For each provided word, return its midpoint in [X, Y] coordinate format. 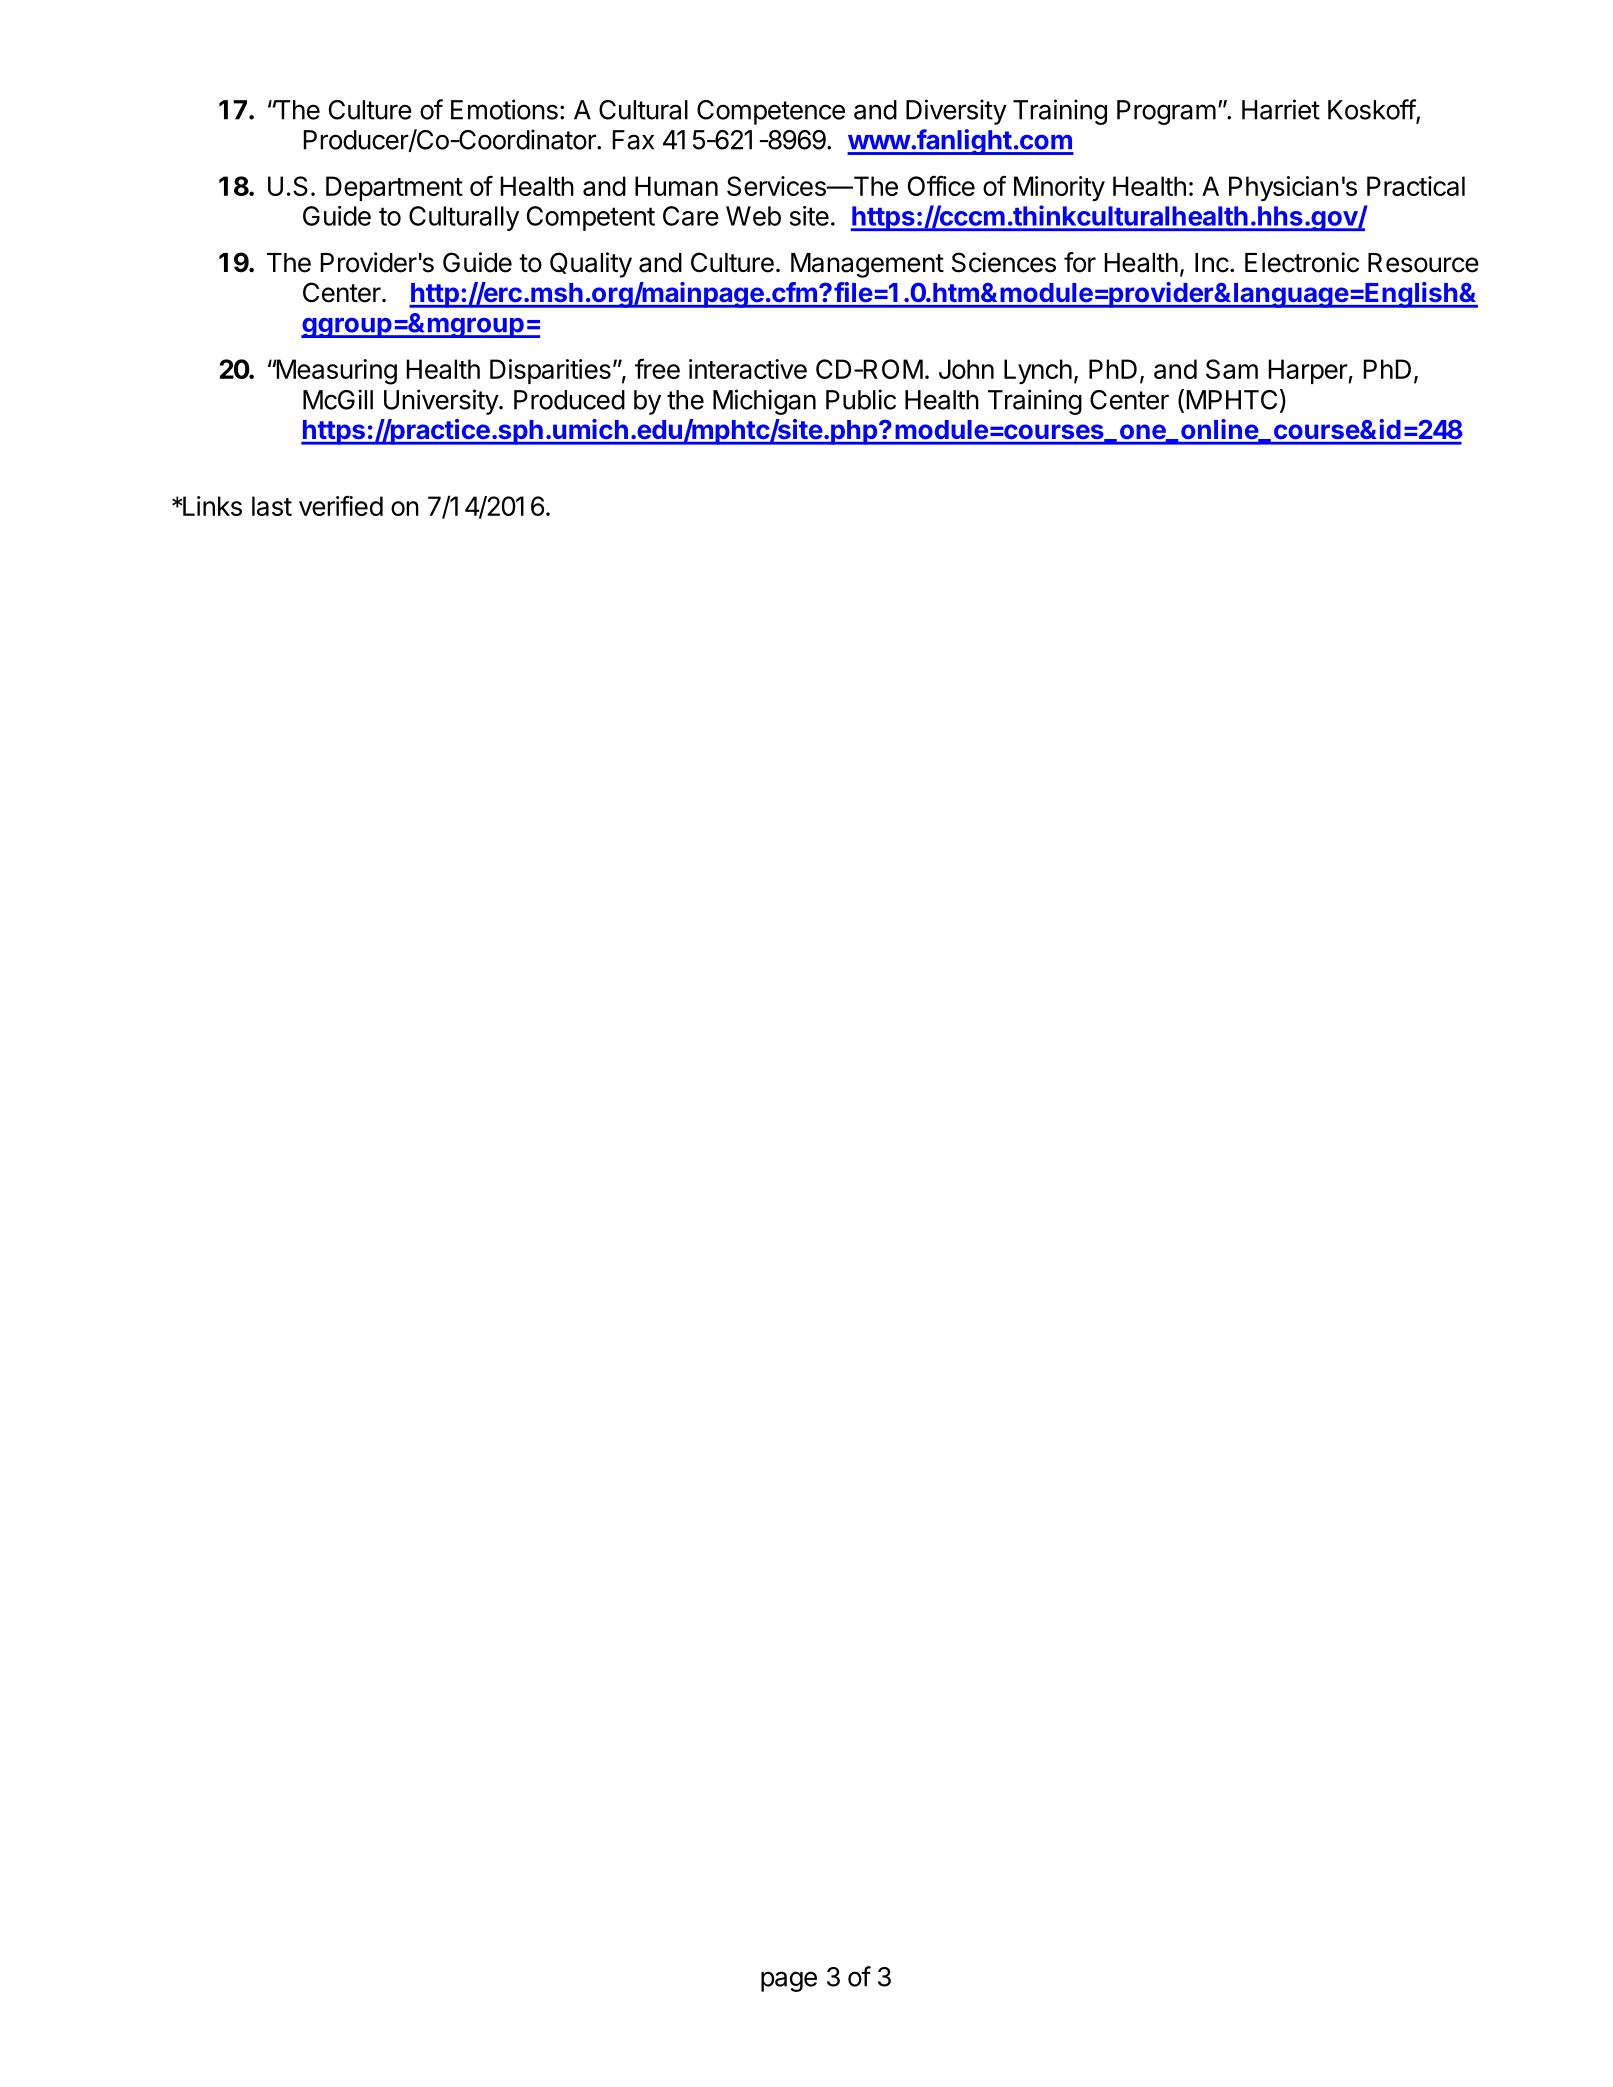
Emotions [504, 109]
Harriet [1281, 109]
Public [861, 399]
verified [341, 505]
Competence [771, 112]
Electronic [1302, 262]
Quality [591, 265]
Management [867, 265]
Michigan [764, 402]
